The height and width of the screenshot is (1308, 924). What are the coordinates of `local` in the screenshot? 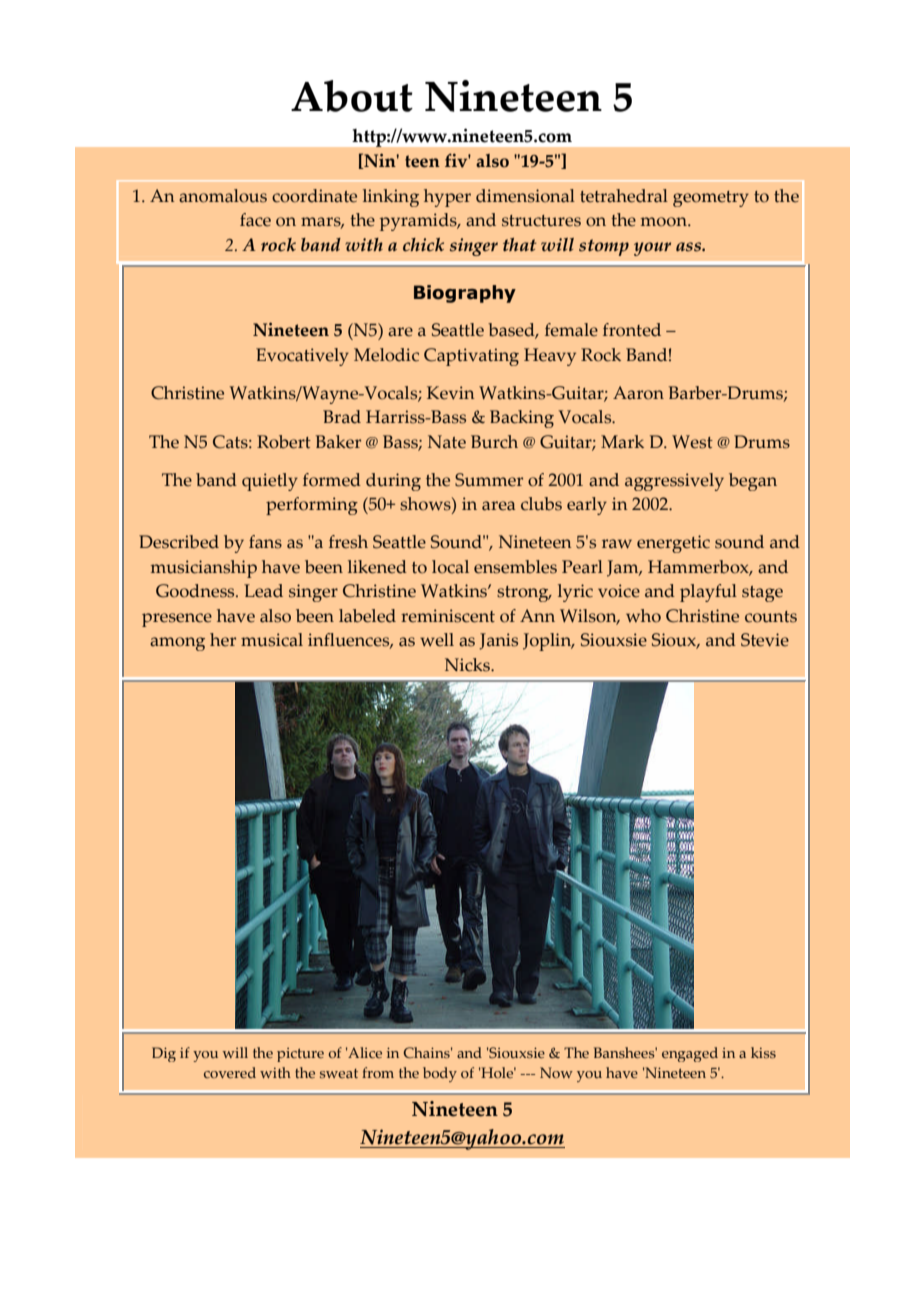 It's located at (450, 567).
